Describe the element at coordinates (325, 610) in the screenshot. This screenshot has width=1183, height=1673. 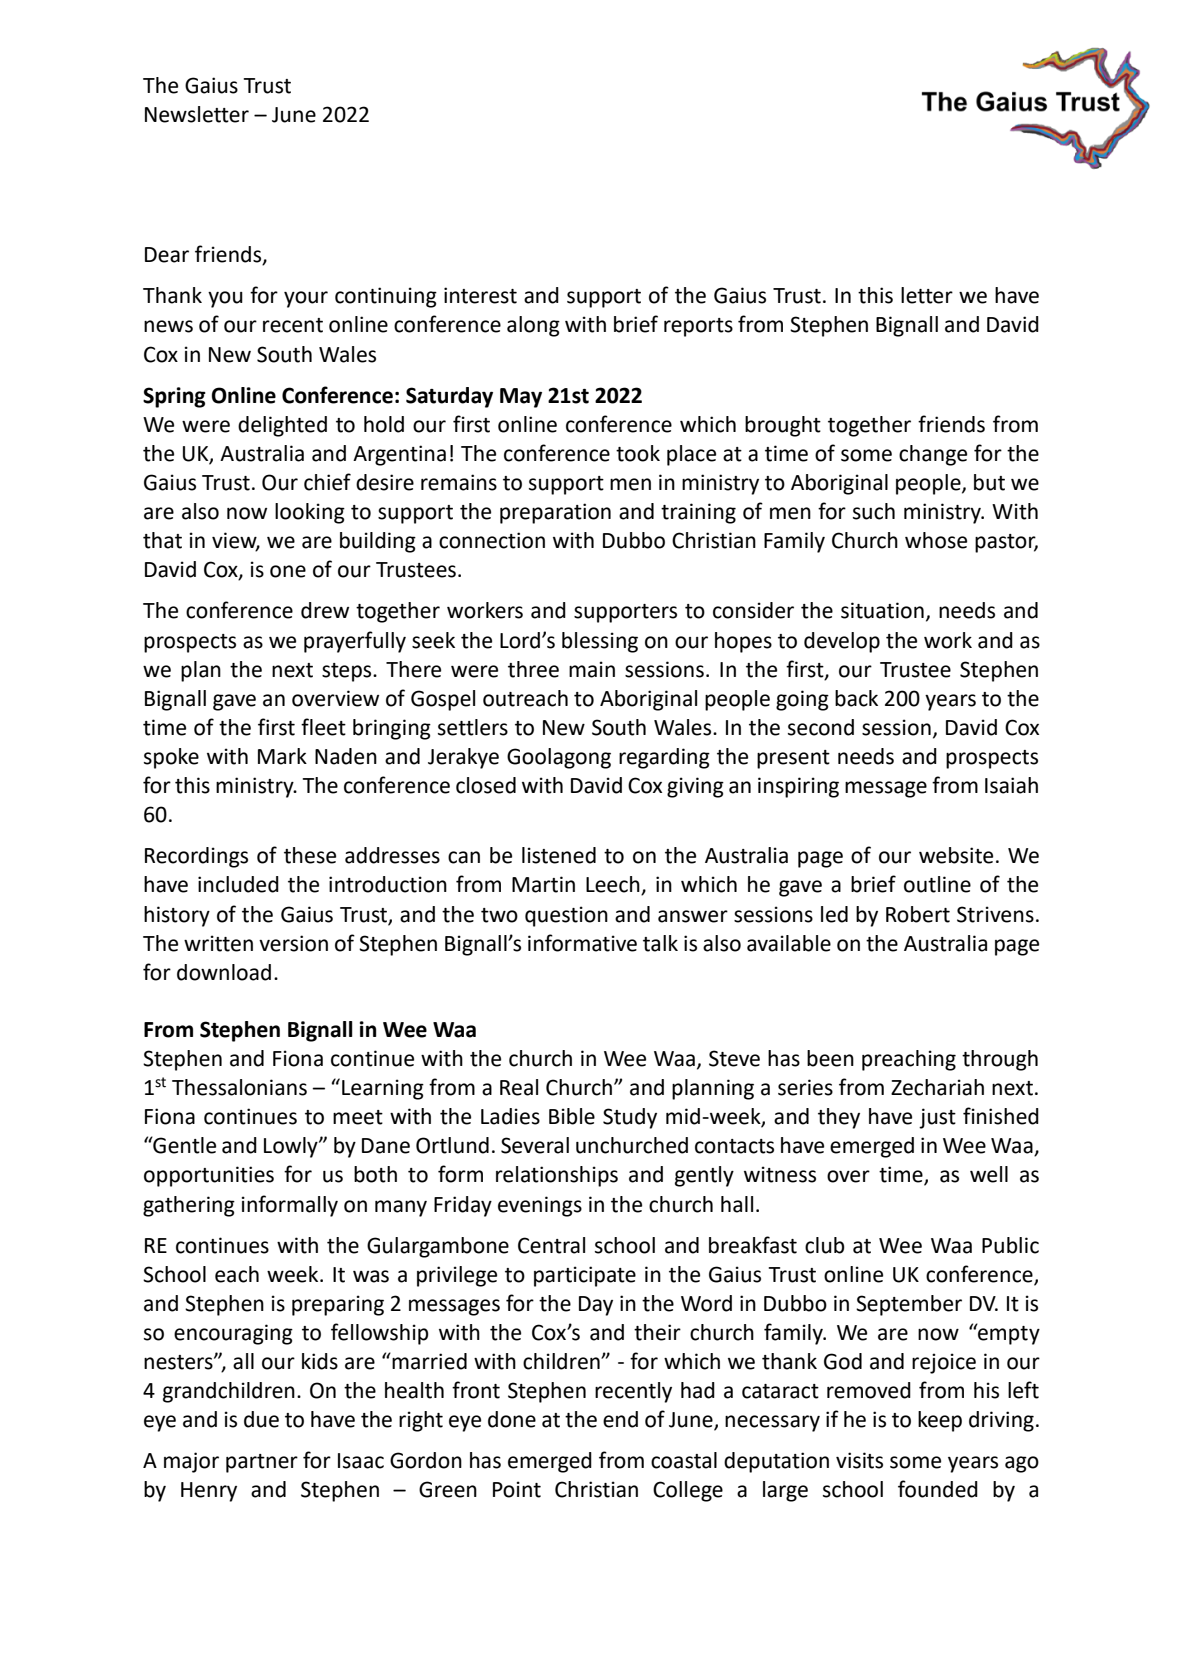
I see `drew` at that location.
